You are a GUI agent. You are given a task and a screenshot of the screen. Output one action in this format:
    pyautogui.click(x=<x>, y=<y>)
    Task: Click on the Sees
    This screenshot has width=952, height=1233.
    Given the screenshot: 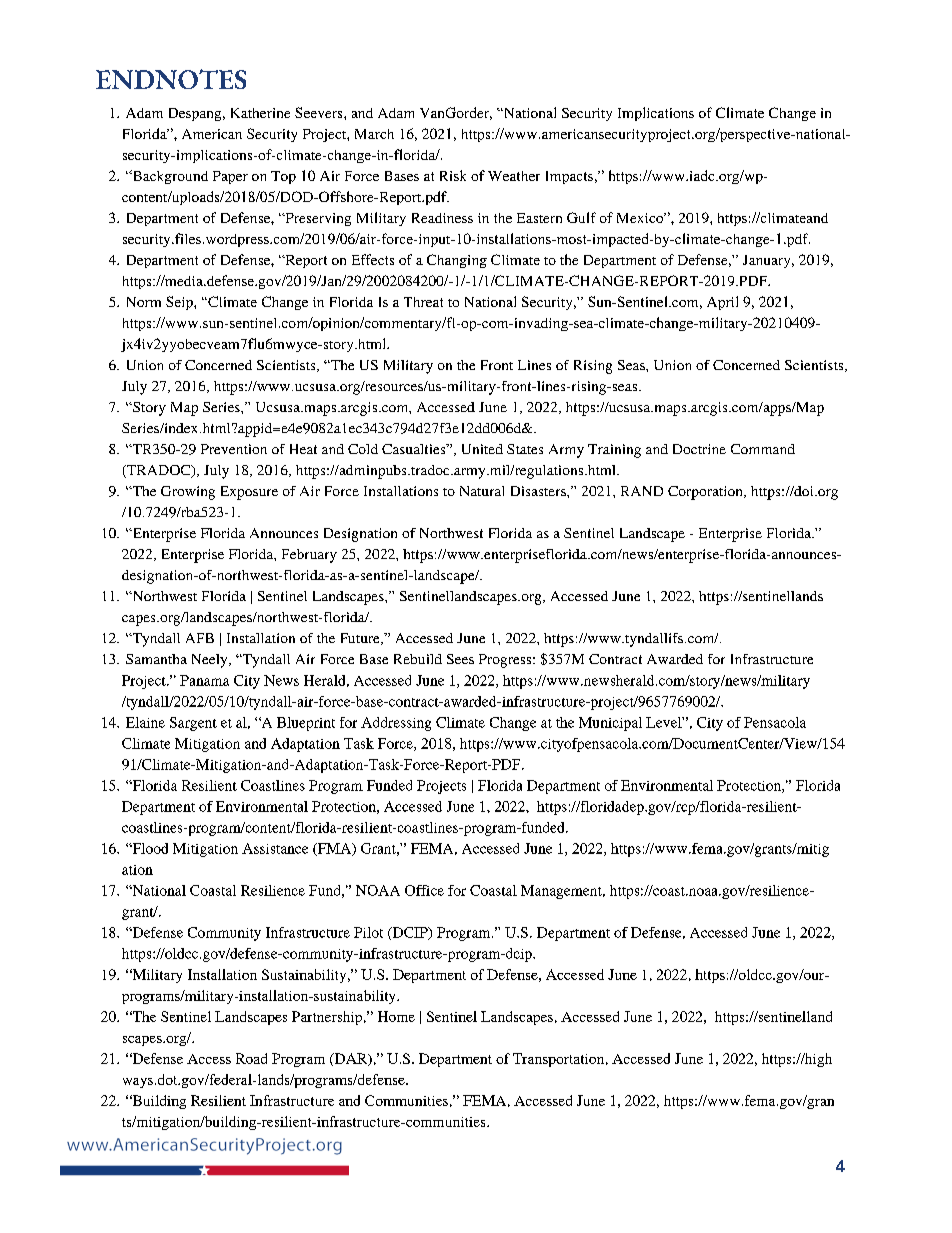 What is the action you would take?
    pyautogui.click(x=460, y=659)
